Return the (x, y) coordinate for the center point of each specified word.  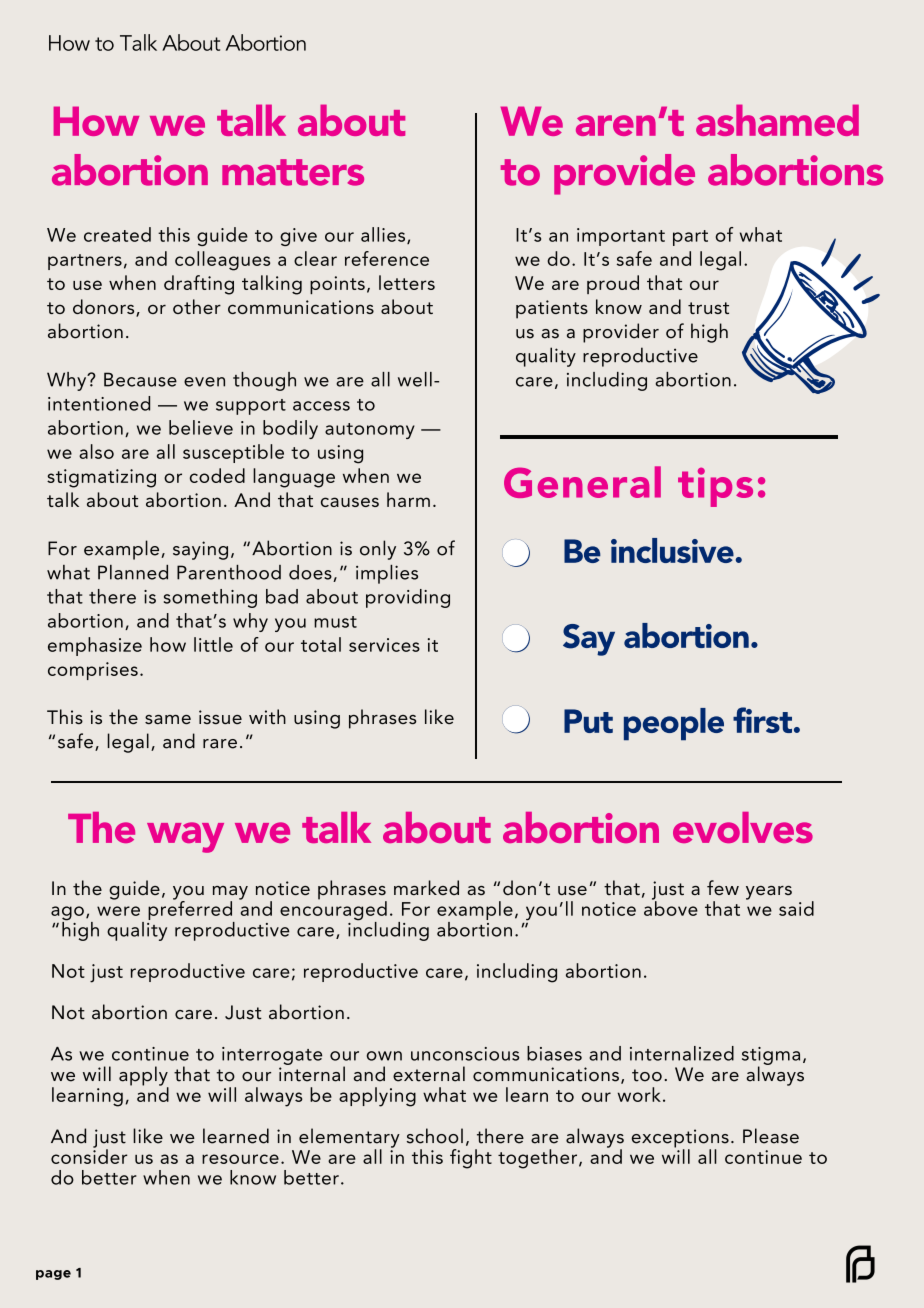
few (723, 887)
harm (408, 499)
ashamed (777, 120)
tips (715, 487)
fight (471, 1159)
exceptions (680, 1139)
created (117, 234)
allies (384, 235)
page (53, 1275)
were (118, 911)
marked (426, 887)
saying (200, 550)
